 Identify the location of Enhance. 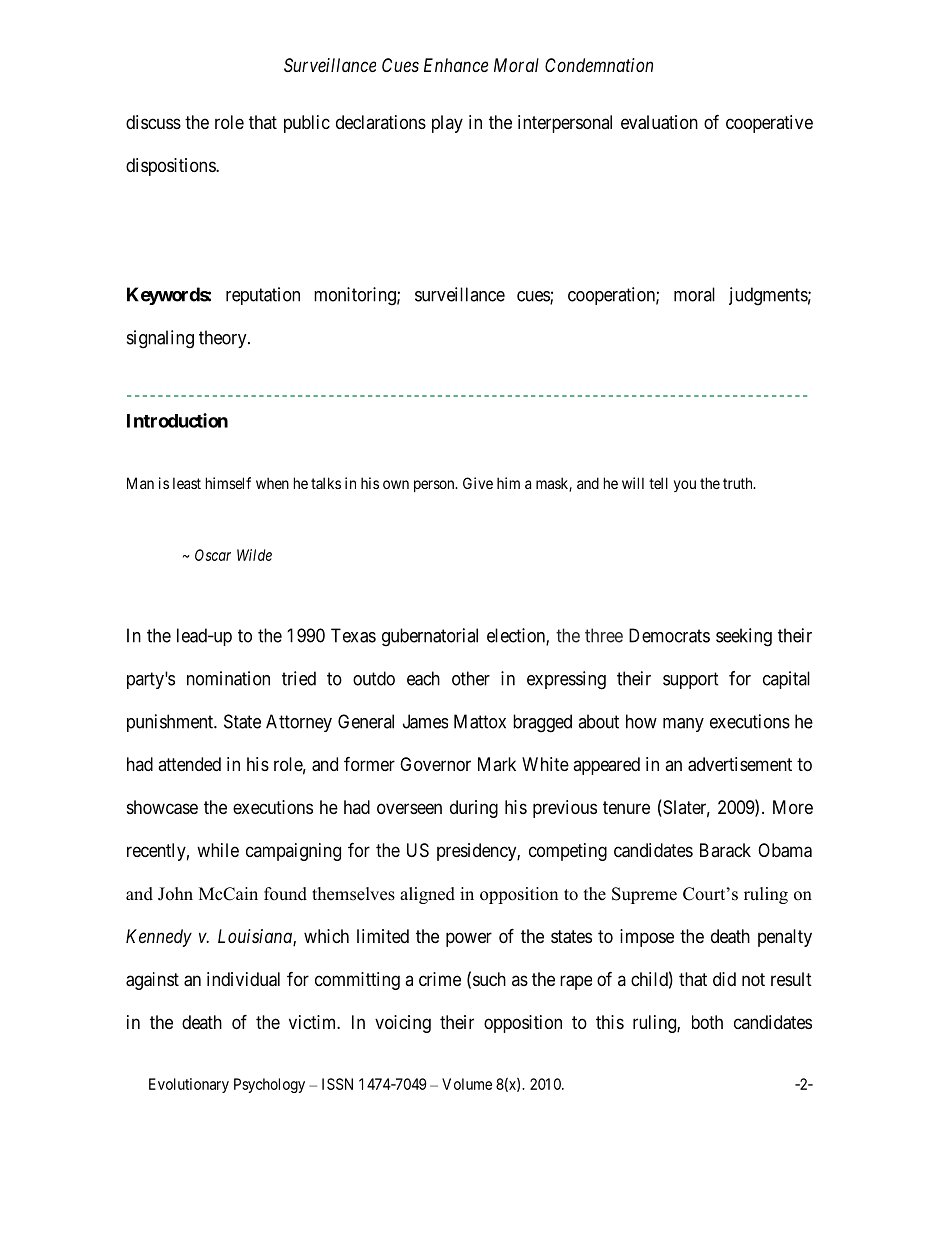
(456, 65).
